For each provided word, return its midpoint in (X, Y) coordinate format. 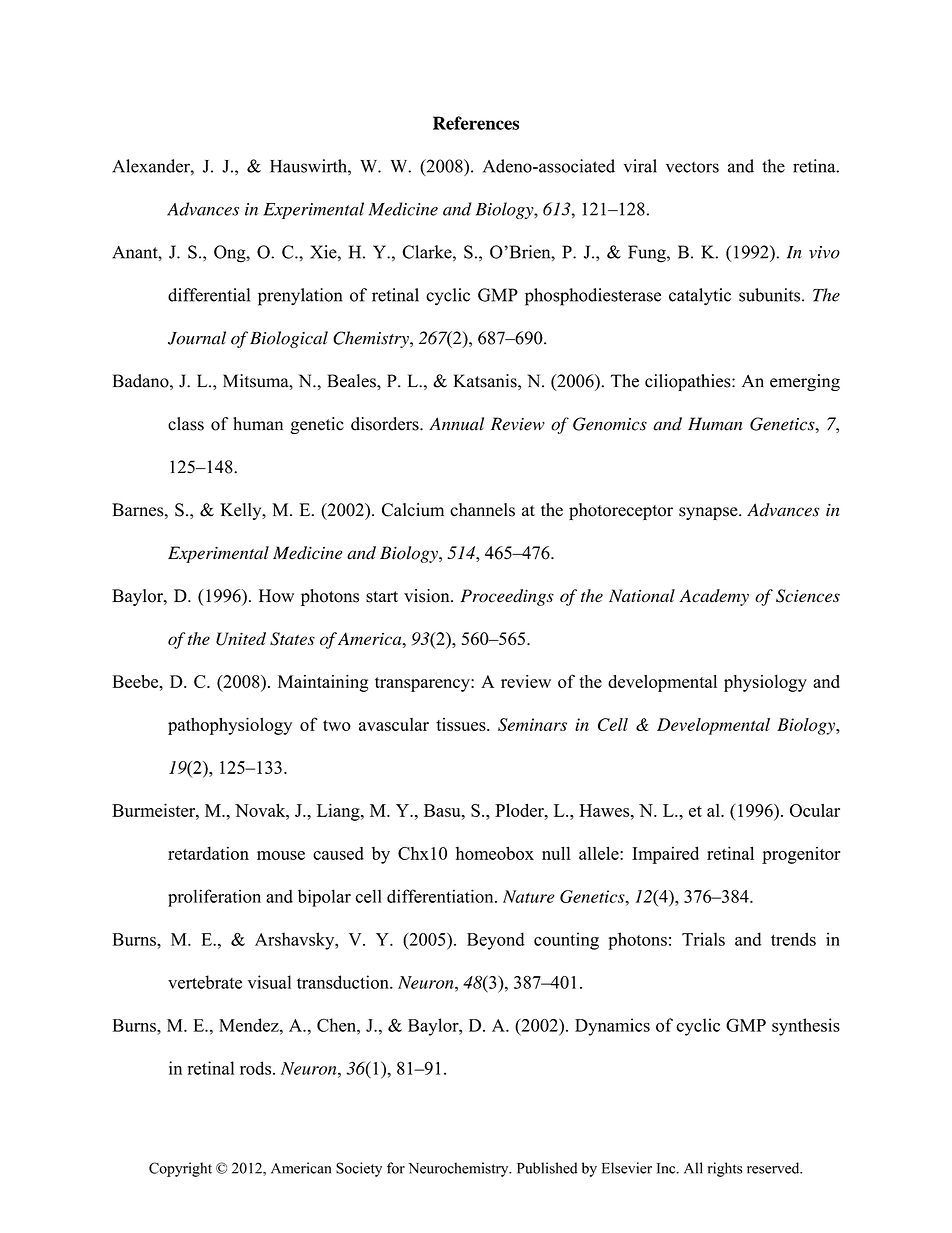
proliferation (214, 898)
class (186, 424)
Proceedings (507, 597)
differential (209, 295)
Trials (703, 939)
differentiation (441, 896)
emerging (805, 382)
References (476, 123)
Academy (714, 597)
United (241, 639)
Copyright (180, 1169)
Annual (456, 424)
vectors (692, 167)
